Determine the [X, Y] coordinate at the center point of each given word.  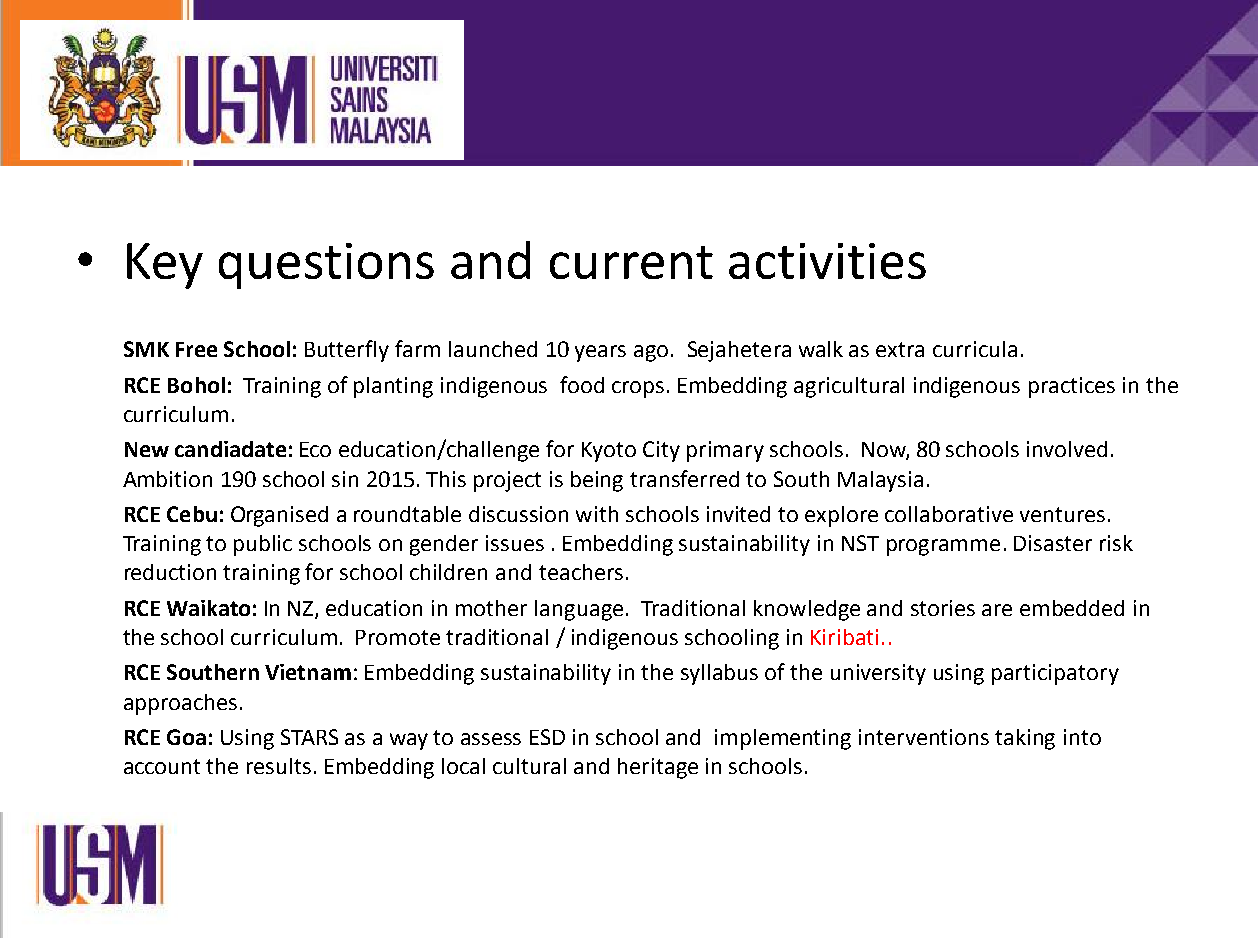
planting [393, 387]
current [631, 262]
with [597, 514]
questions [326, 266]
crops [638, 389]
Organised [279, 516]
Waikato [208, 608]
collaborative [949, 514]
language [579, 610]
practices [1072, 387]
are [997, 610]
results [279, 766]
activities [827, 261]
